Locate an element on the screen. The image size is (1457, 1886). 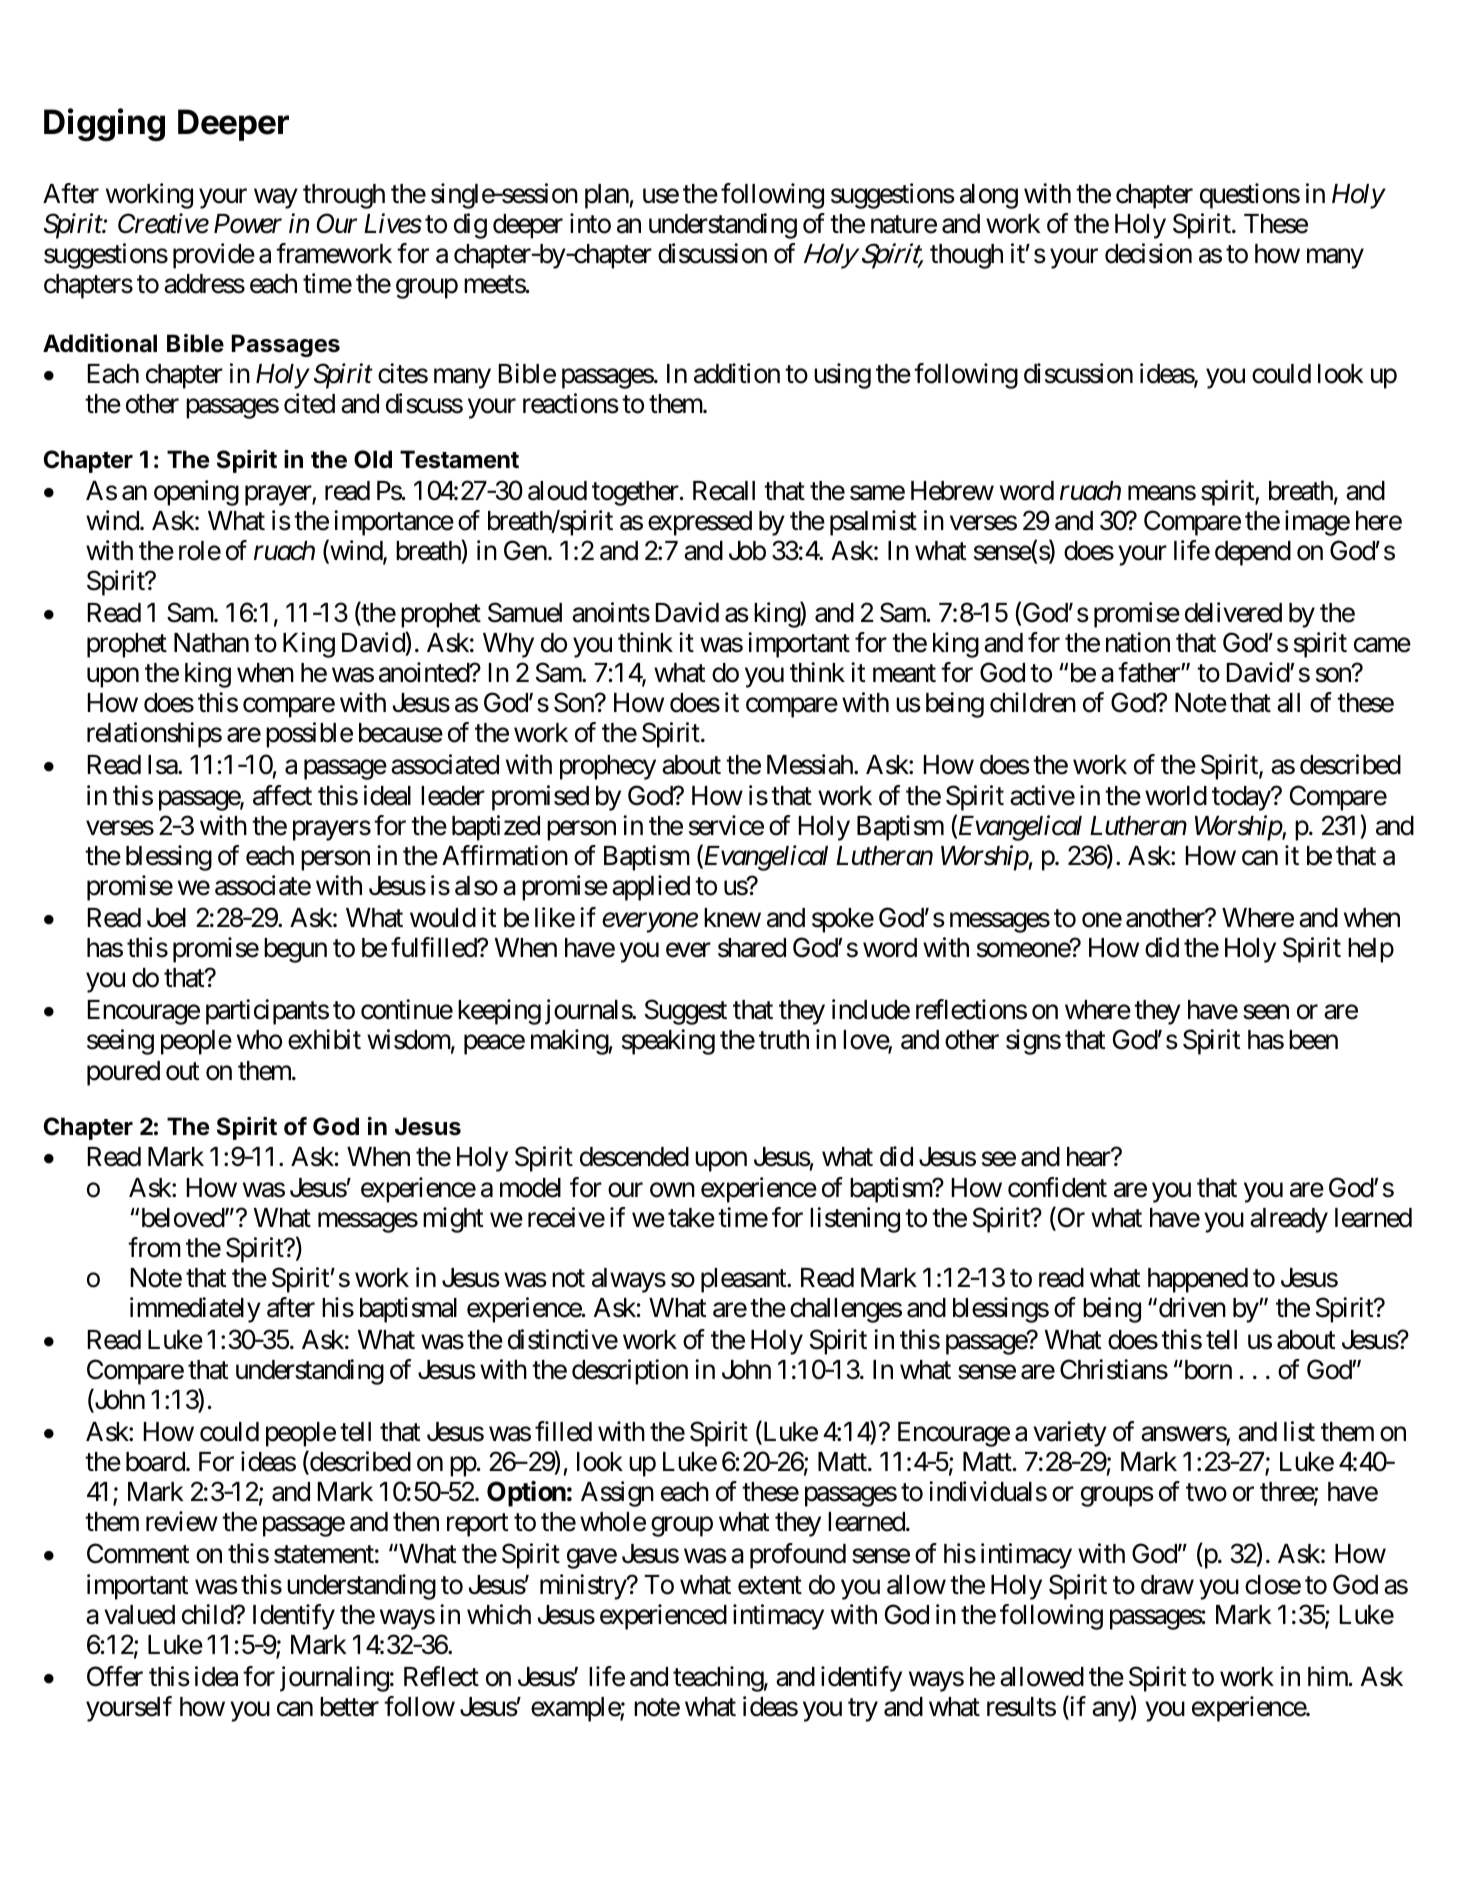
decision is located at coordinates (1148, 253).
